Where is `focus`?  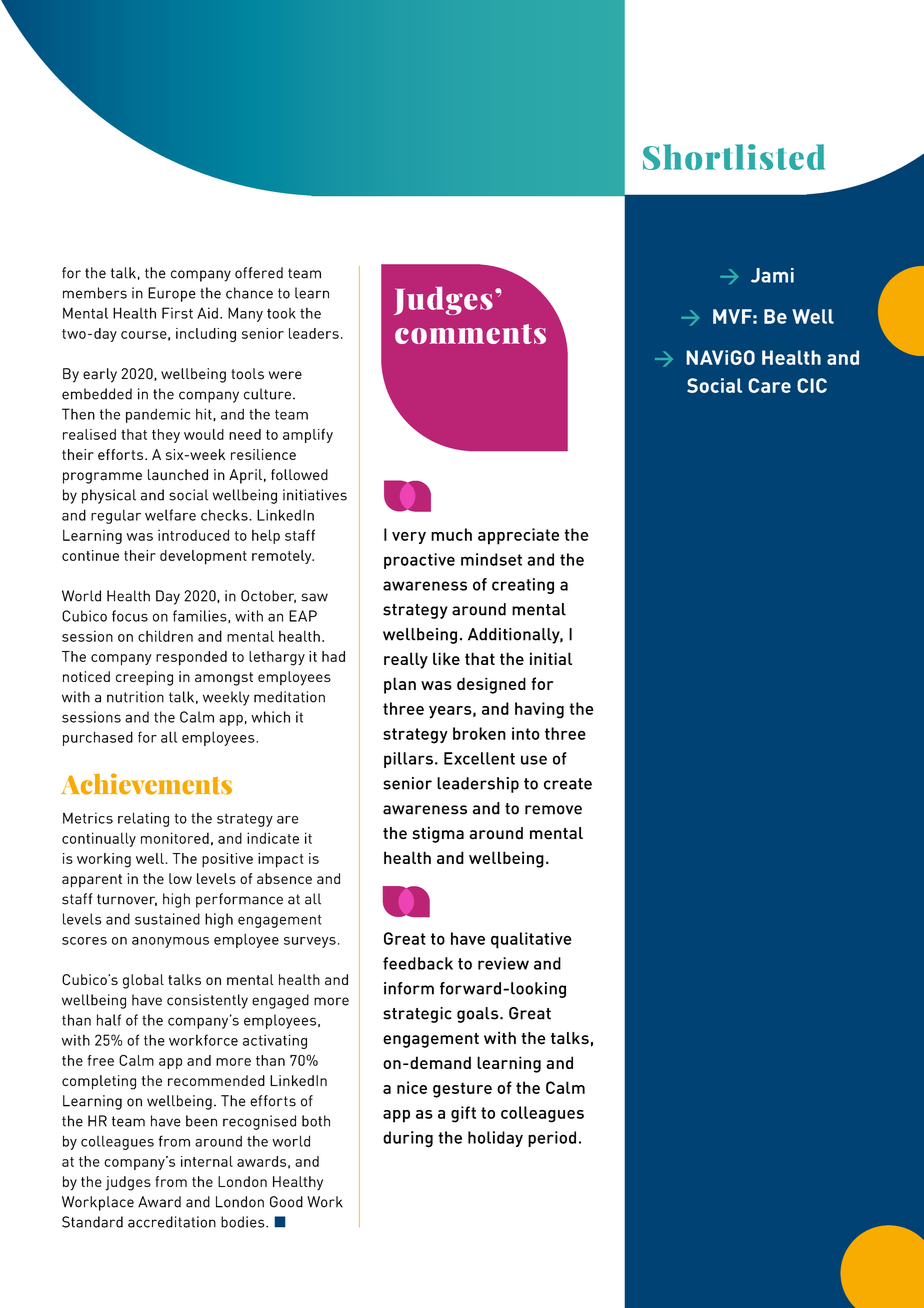 focus is located at coordinates (130, 616).
